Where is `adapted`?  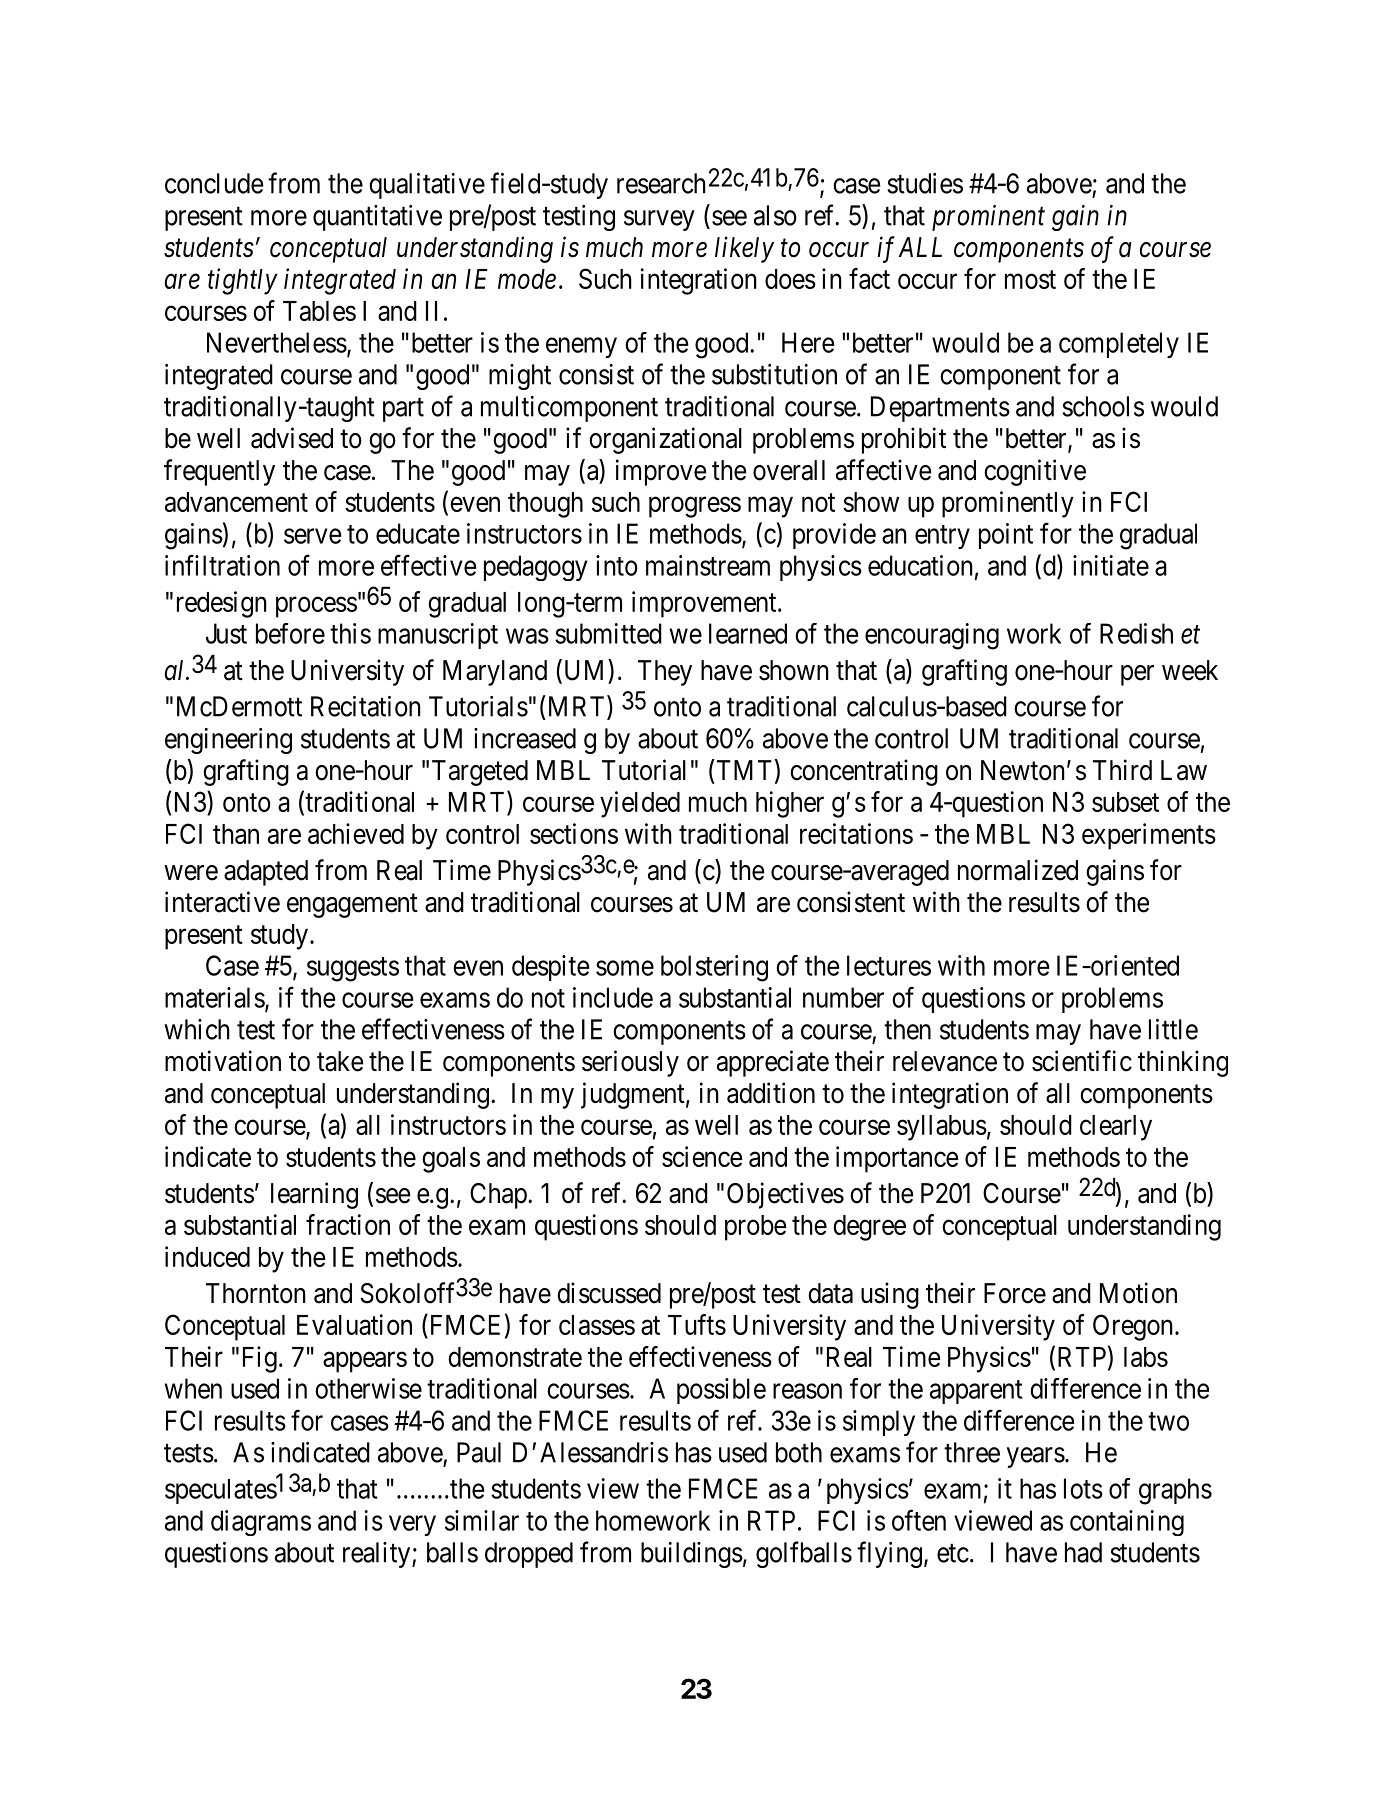
adapted is located at coordinates (266, 873).
